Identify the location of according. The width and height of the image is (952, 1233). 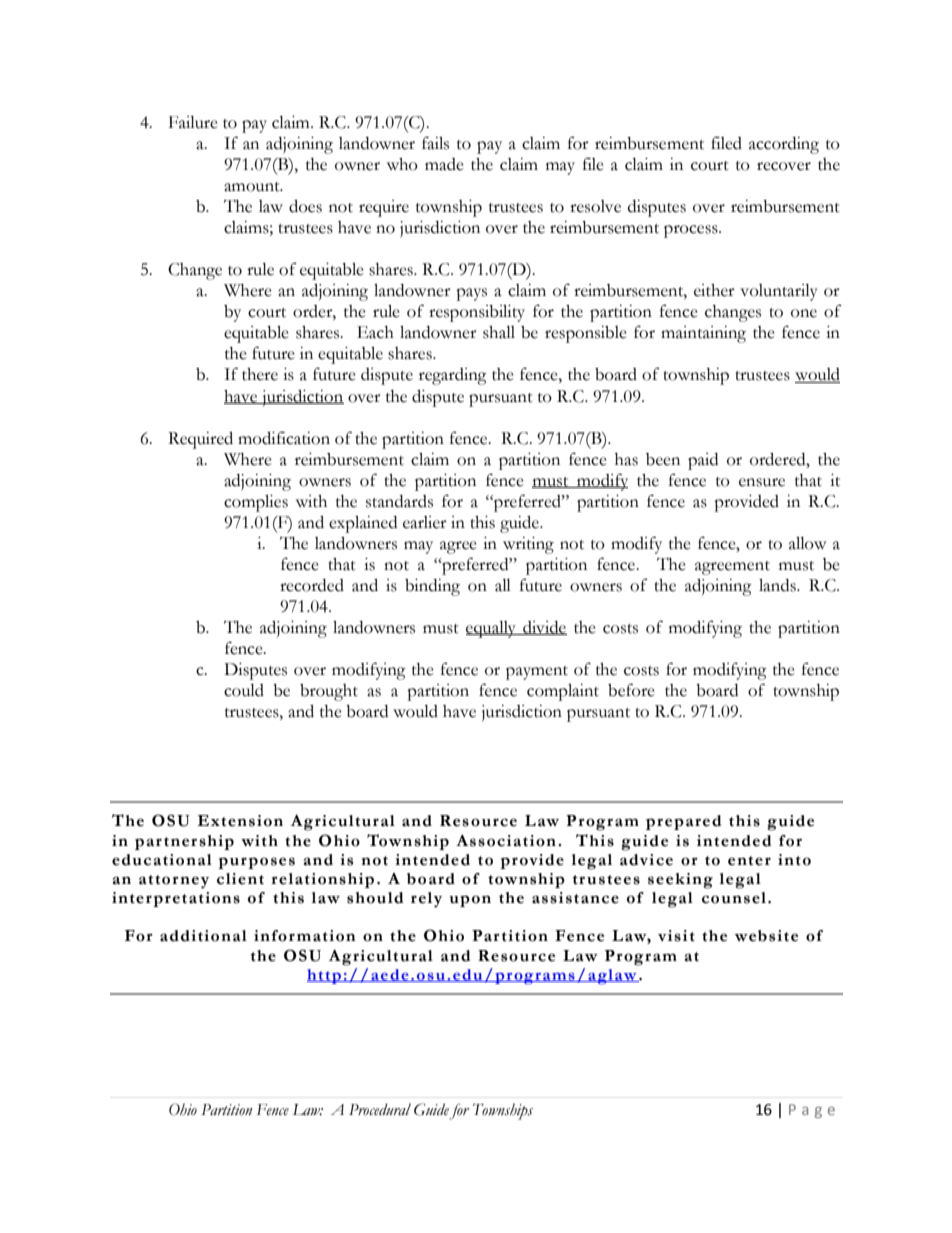
(784, 145).
